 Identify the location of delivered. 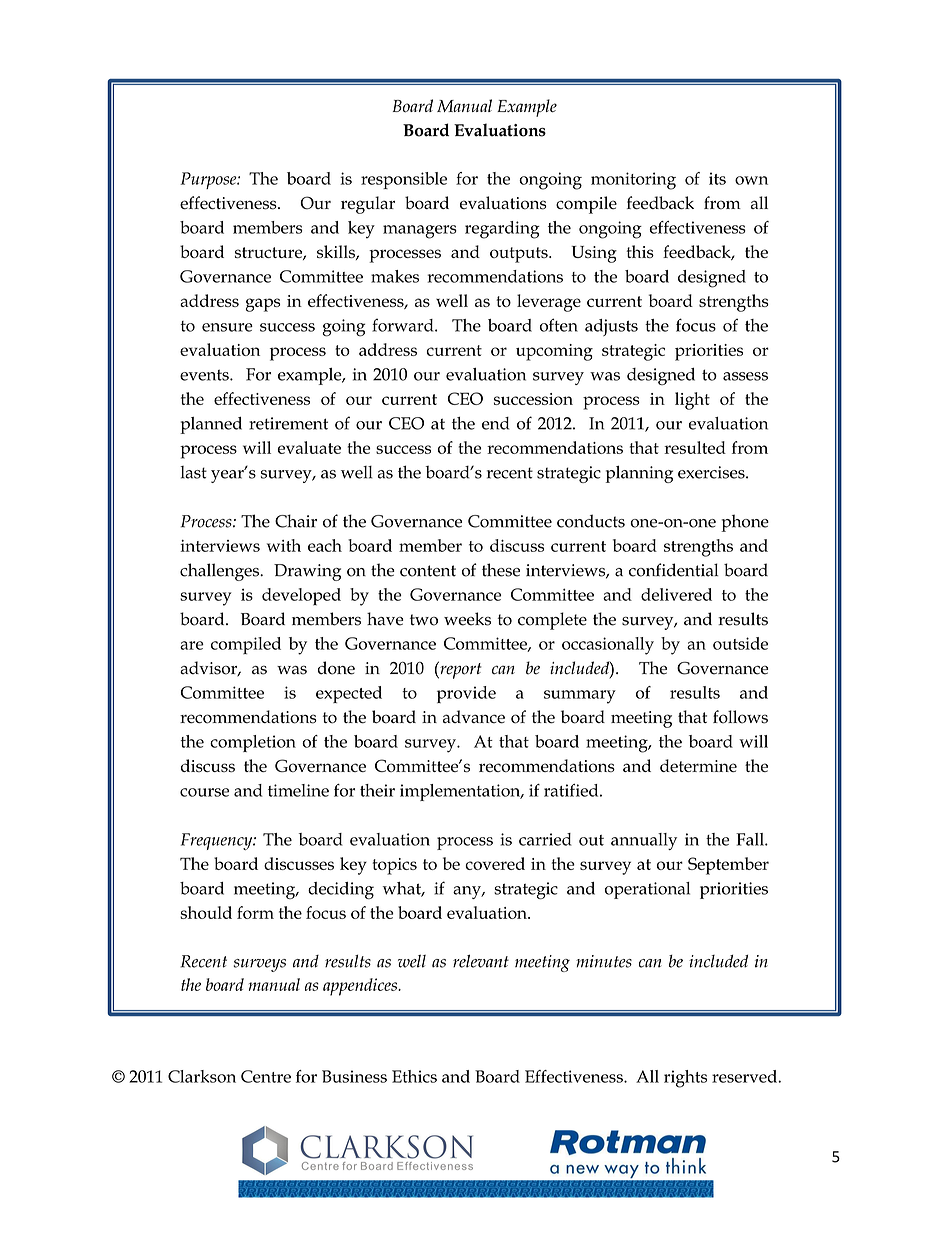
(676, 594).
